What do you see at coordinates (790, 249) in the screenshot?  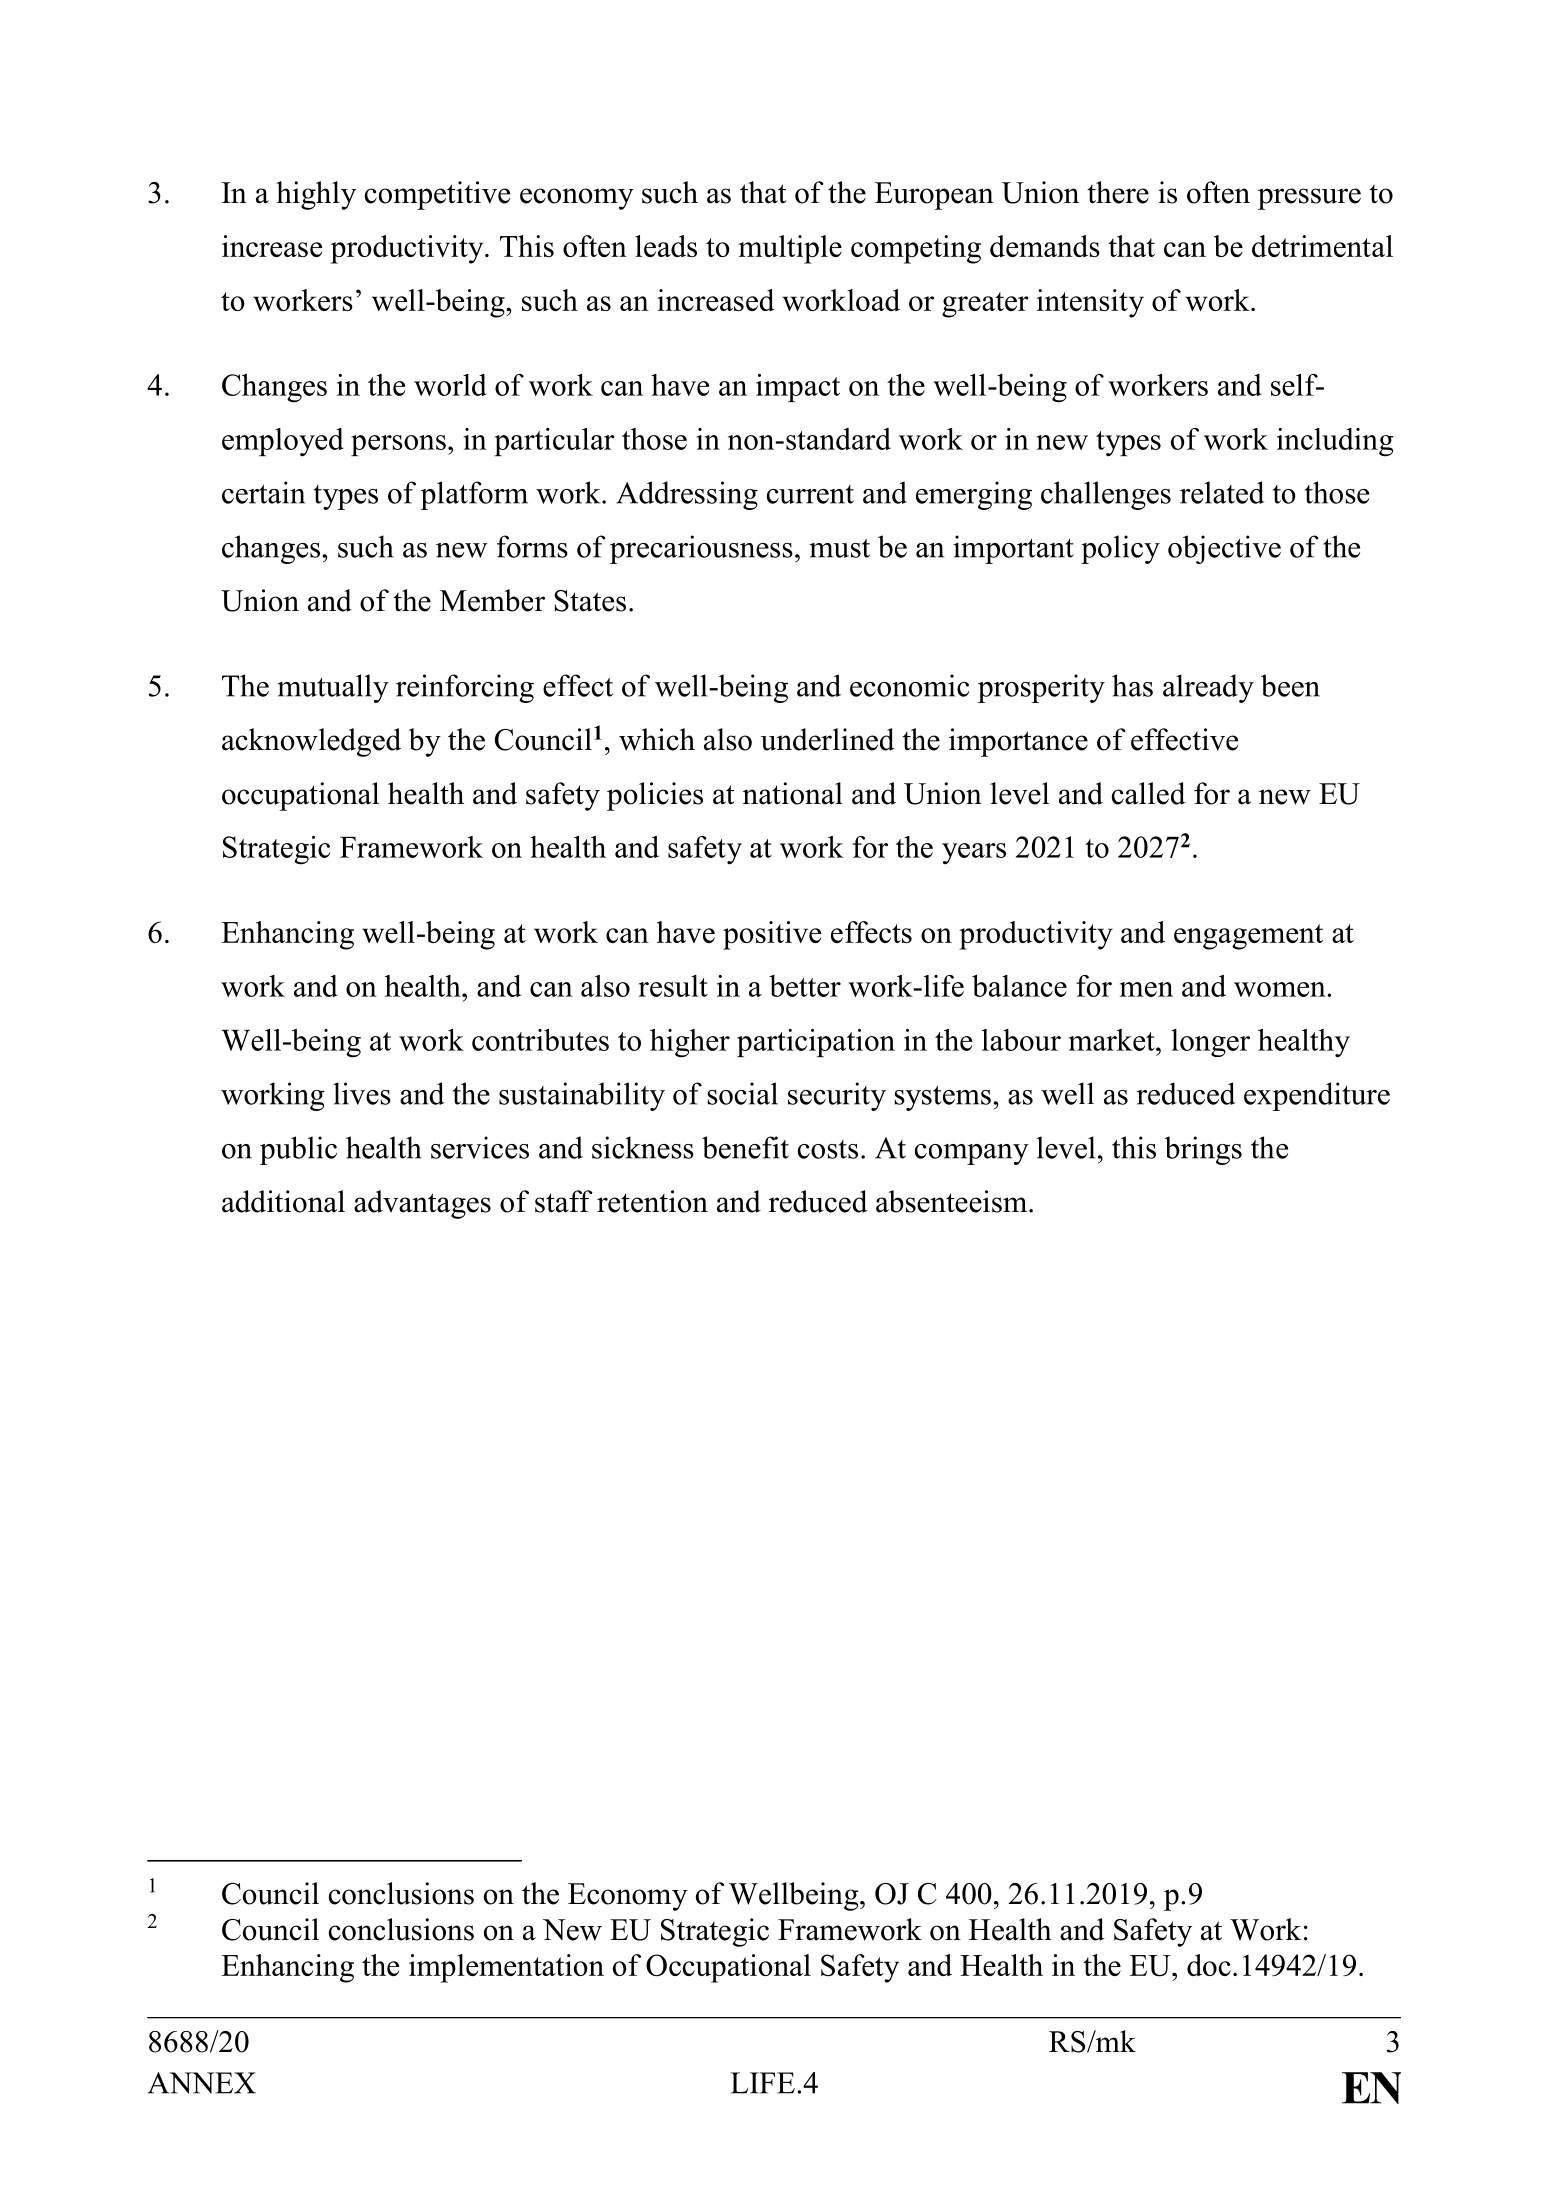 I see `multiple` at bounding box center [790, 249].
